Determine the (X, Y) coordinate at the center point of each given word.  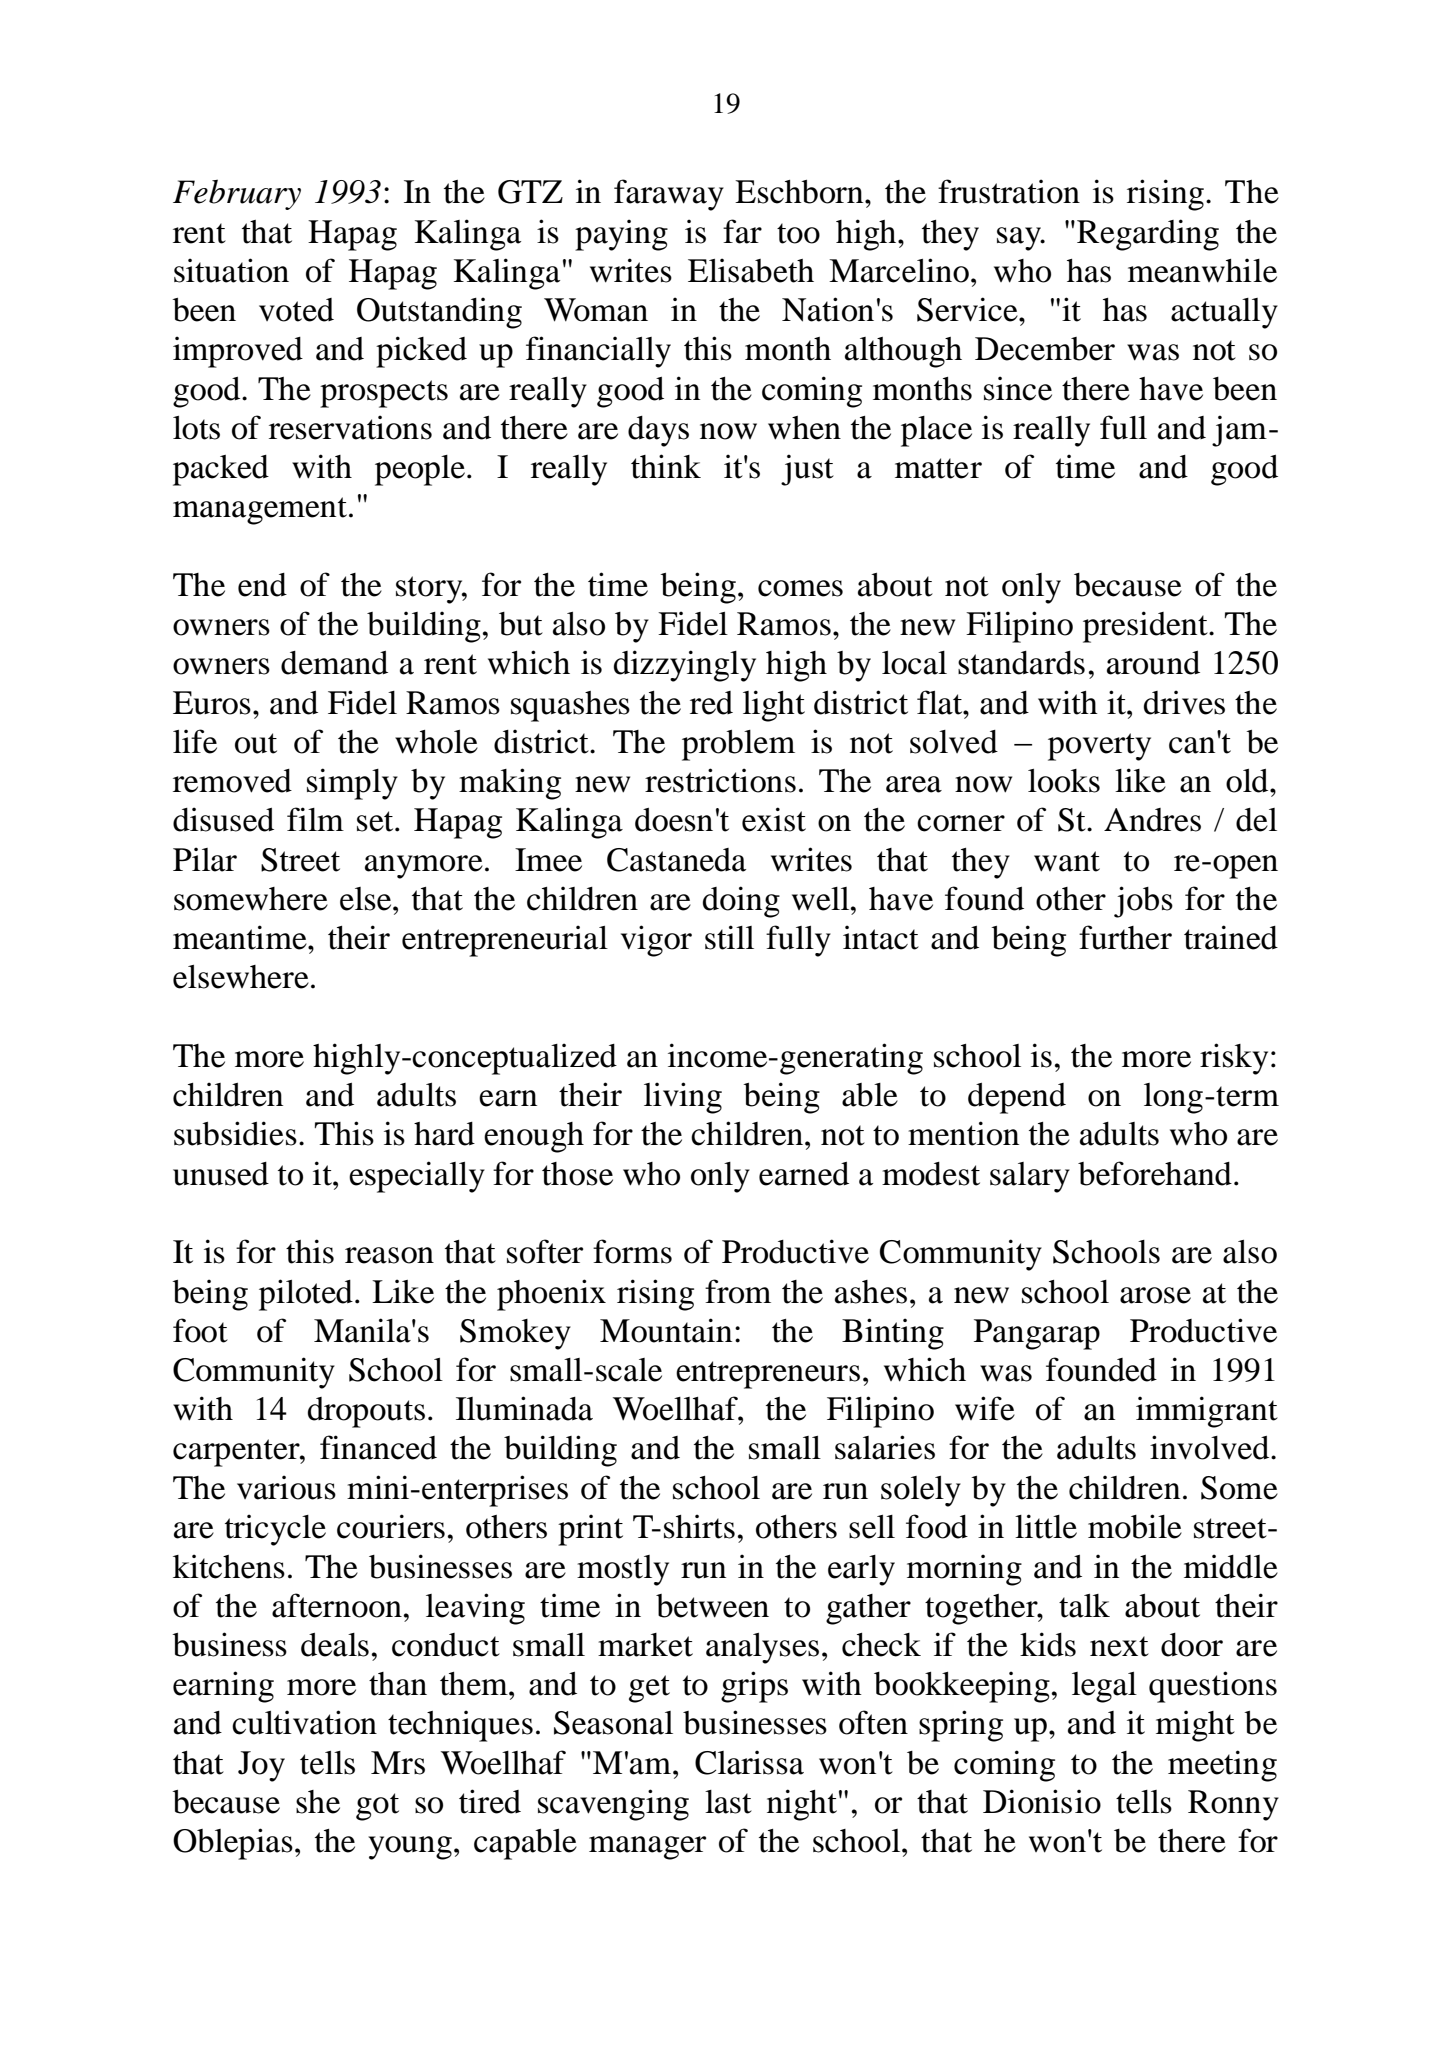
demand (334, 663)
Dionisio (1042, 1801)
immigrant (1207, 1412)
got (377, 1807)
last (728, 1802)
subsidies (235, 1133)
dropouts (366, 1412)
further (1125, 937)
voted (296, 310)
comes (800, 588)
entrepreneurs (768, 1375)
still (729, 937)
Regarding (1148, 235)
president (1146, 627)
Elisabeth (751, 270)
